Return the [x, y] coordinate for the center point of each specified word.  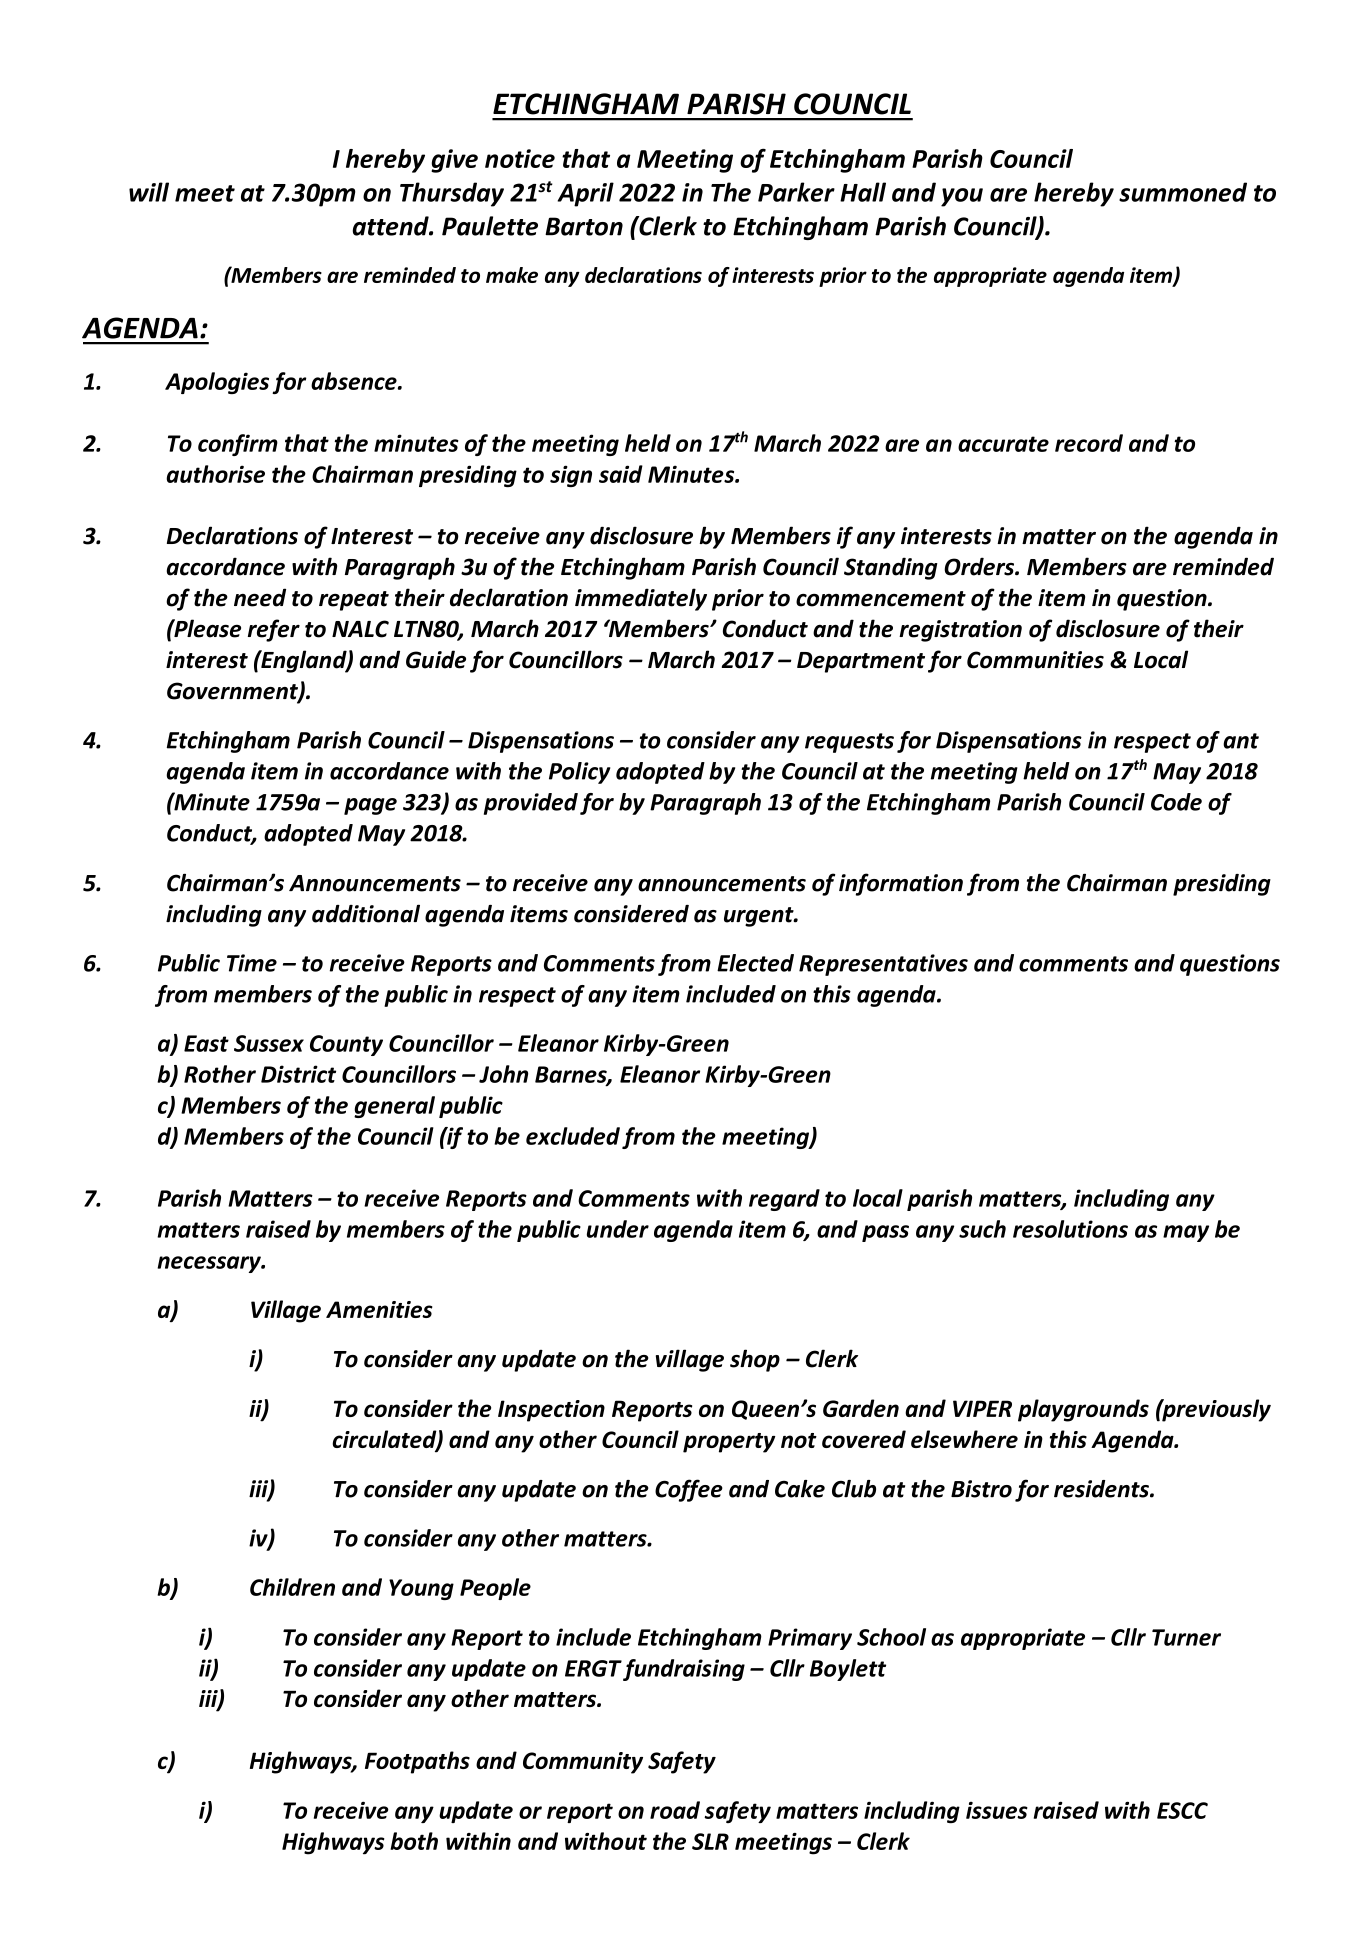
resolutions [1070, 1229]
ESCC [1182, 1810]
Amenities [379, 1309]
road [675, 1810]
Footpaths [417, 1762]
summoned [1183, 192]
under [618, 1229]
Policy [579, 773]
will [149, 192]
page [370, 806]
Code [1176, 802]
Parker [796, 192]
